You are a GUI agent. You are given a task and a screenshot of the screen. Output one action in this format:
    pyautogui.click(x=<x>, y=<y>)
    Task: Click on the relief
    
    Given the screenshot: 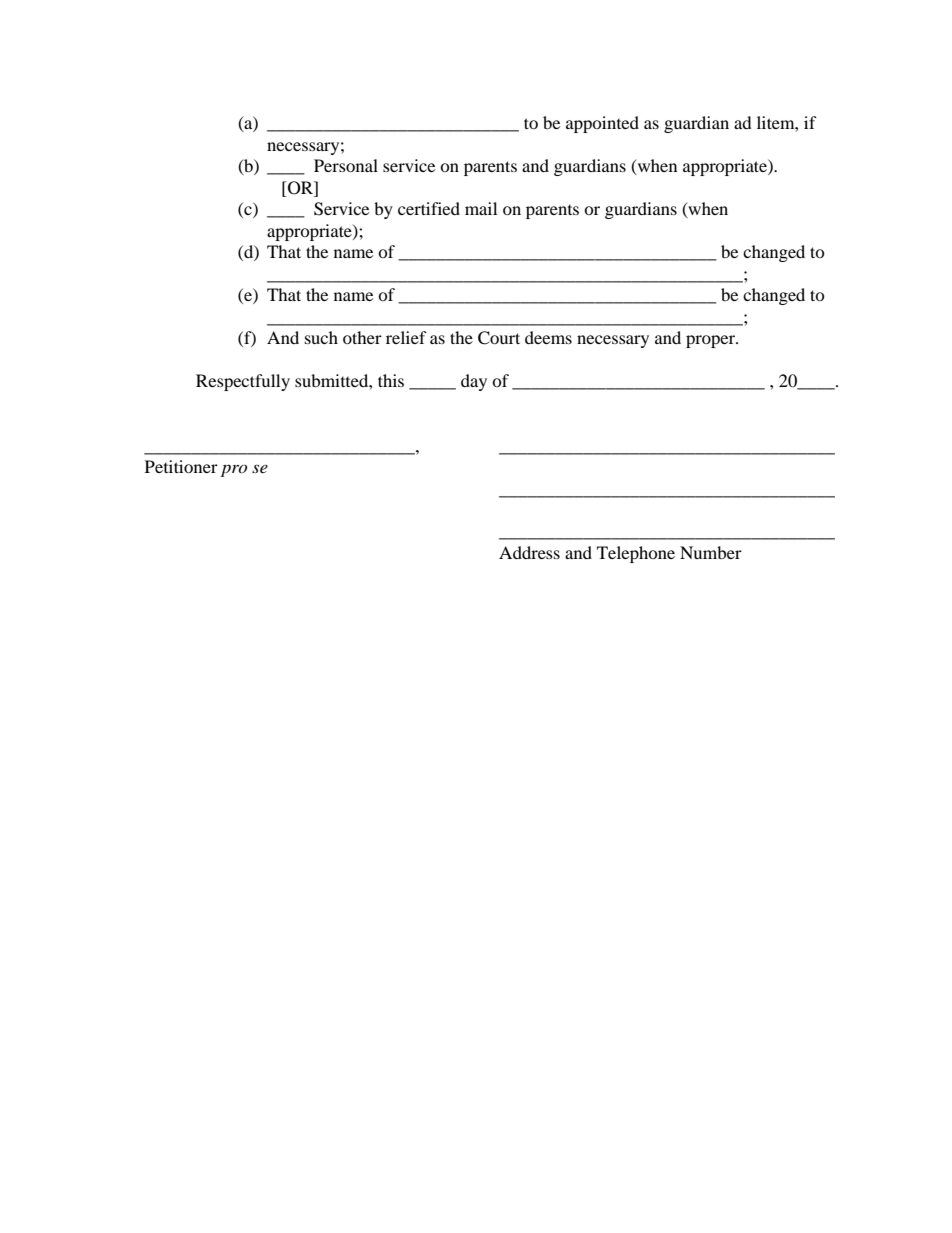 What is the action you would take?
    pyautogui.click(x=406, y=337)
